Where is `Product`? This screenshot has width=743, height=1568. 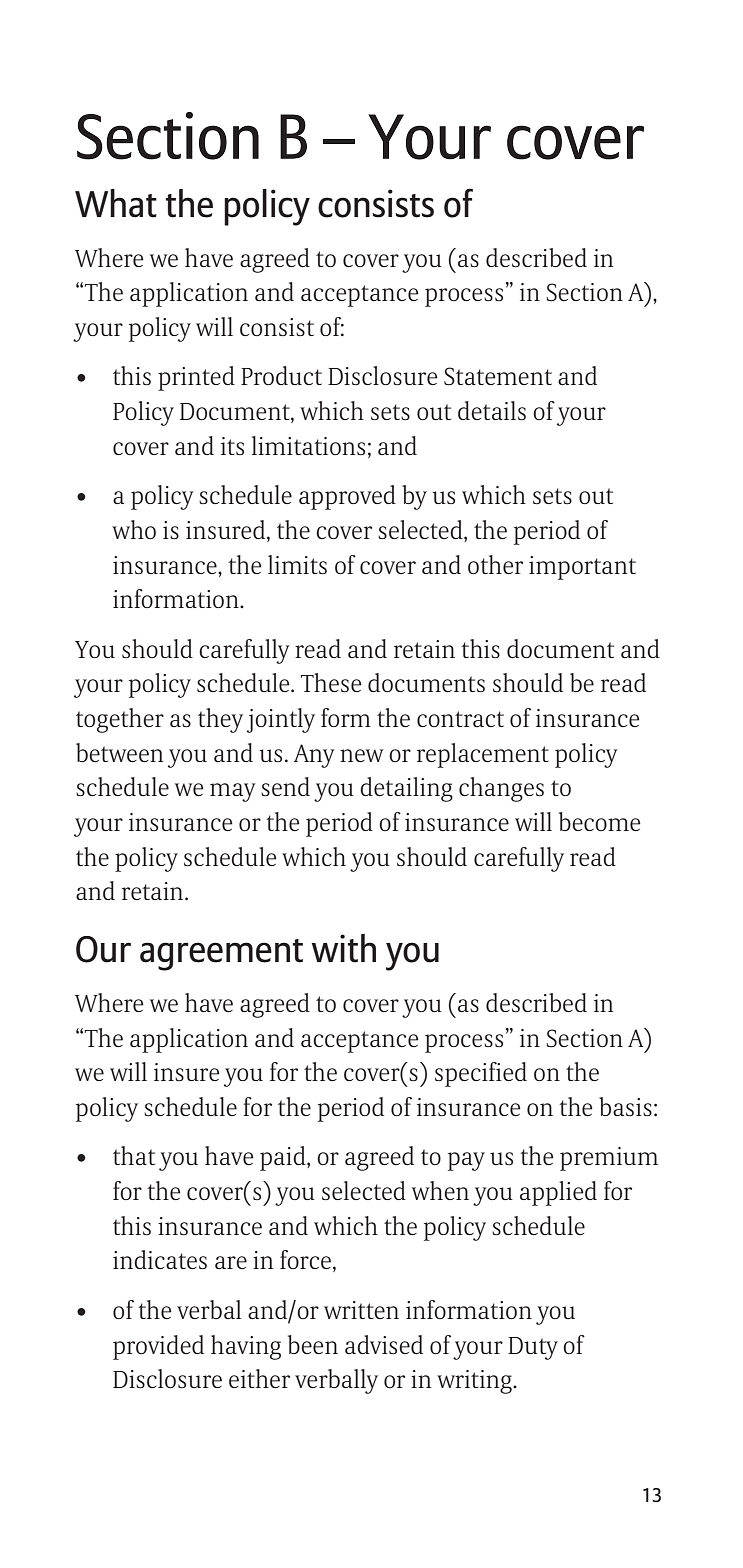
Product is located at coordinates (281, 375).
